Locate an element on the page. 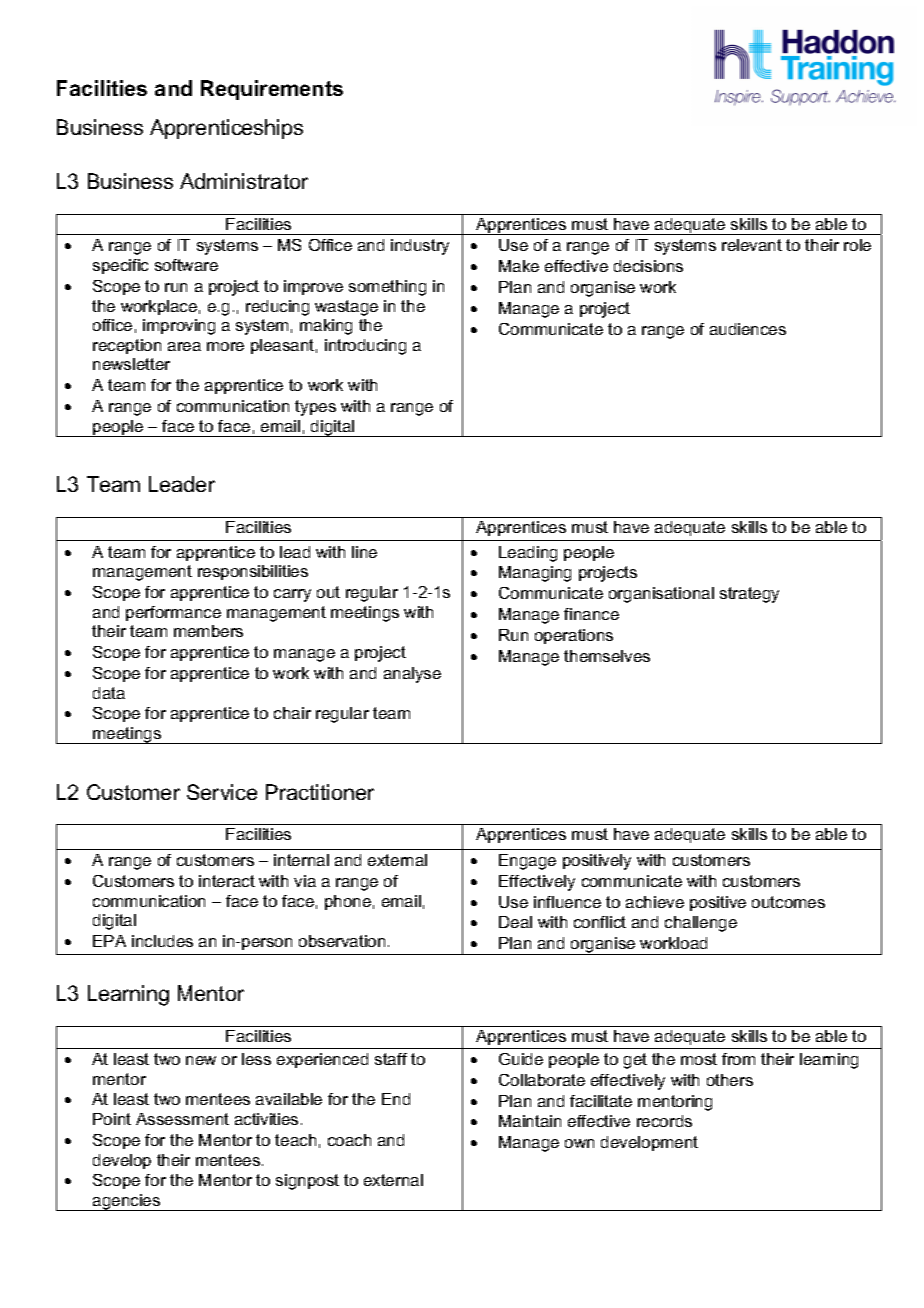  Assessment is located at coordinates (182, 1119).
